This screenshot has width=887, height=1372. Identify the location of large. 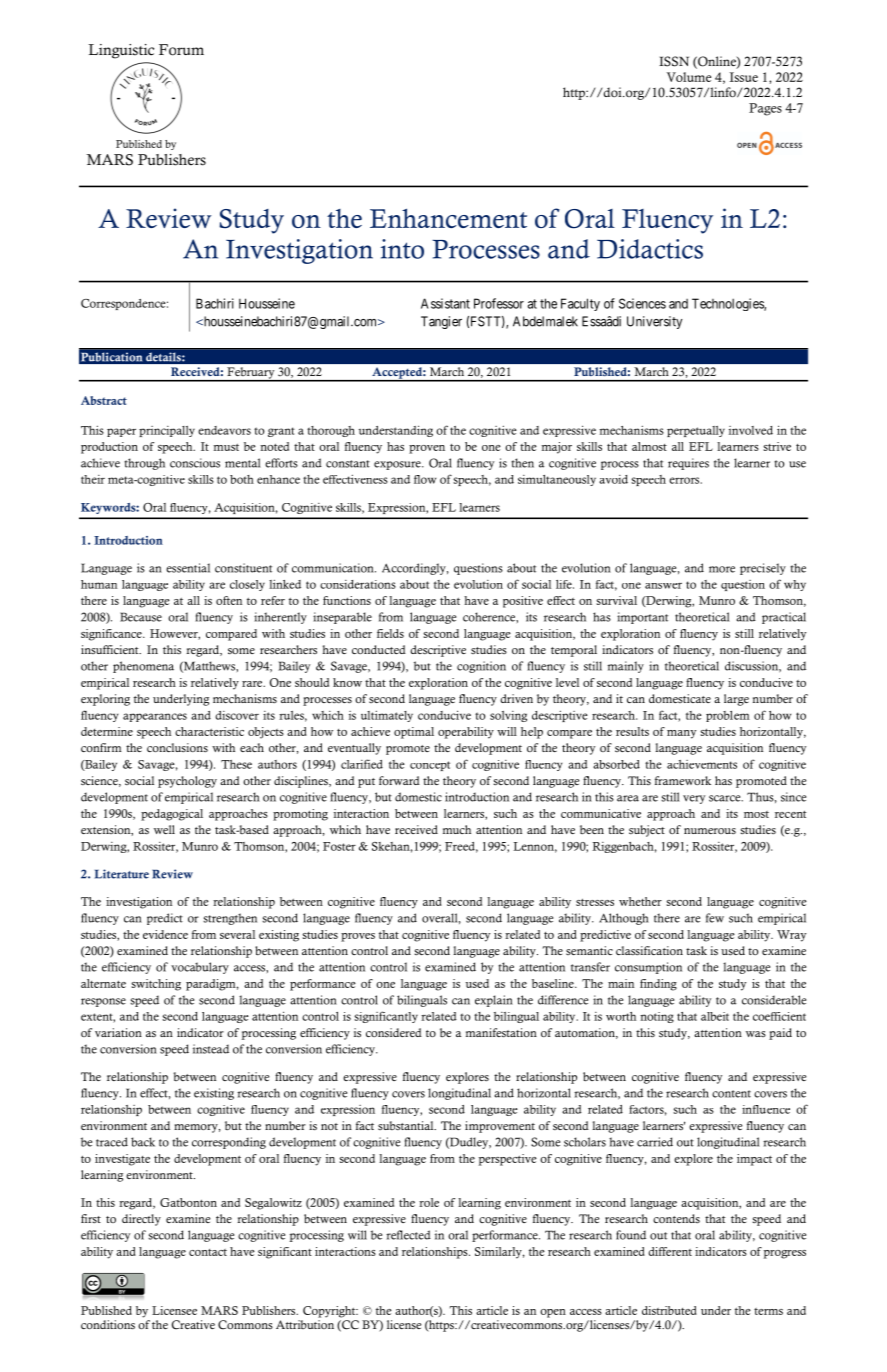
(736, 700).
